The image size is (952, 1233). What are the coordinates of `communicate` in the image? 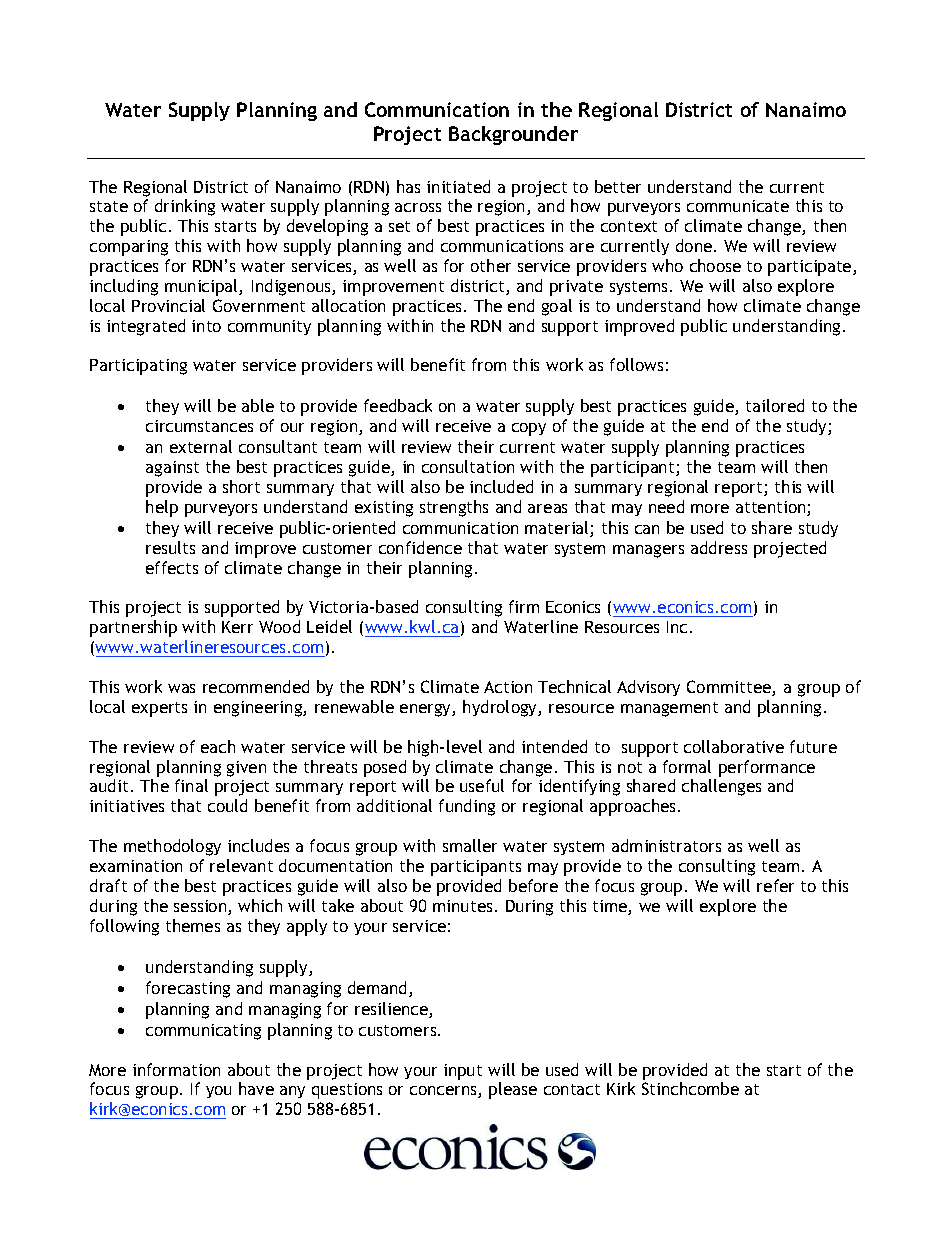 It's located at (738, 206).
